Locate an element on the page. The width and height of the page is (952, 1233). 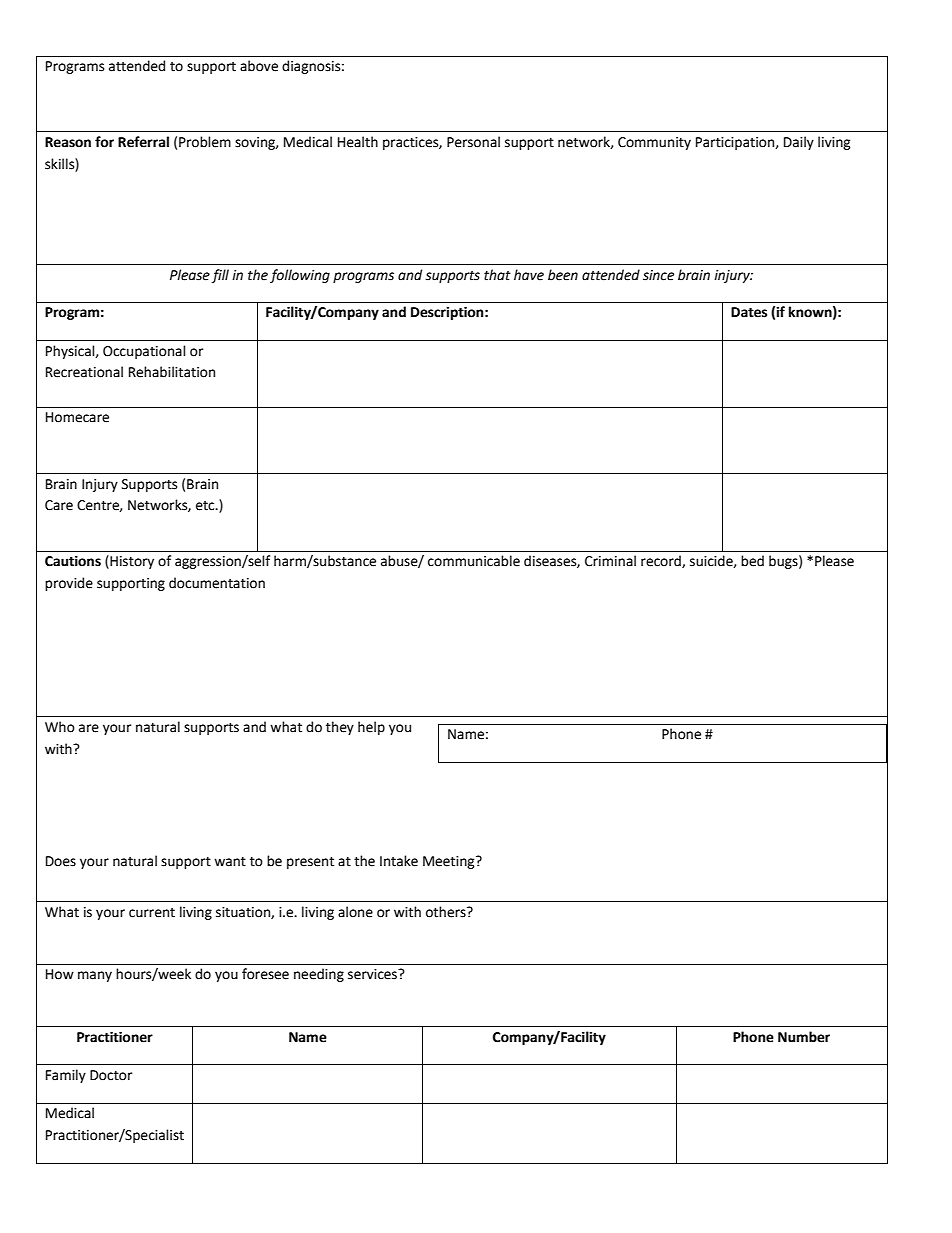
Doctor is located at coordinates (111, 1075).
